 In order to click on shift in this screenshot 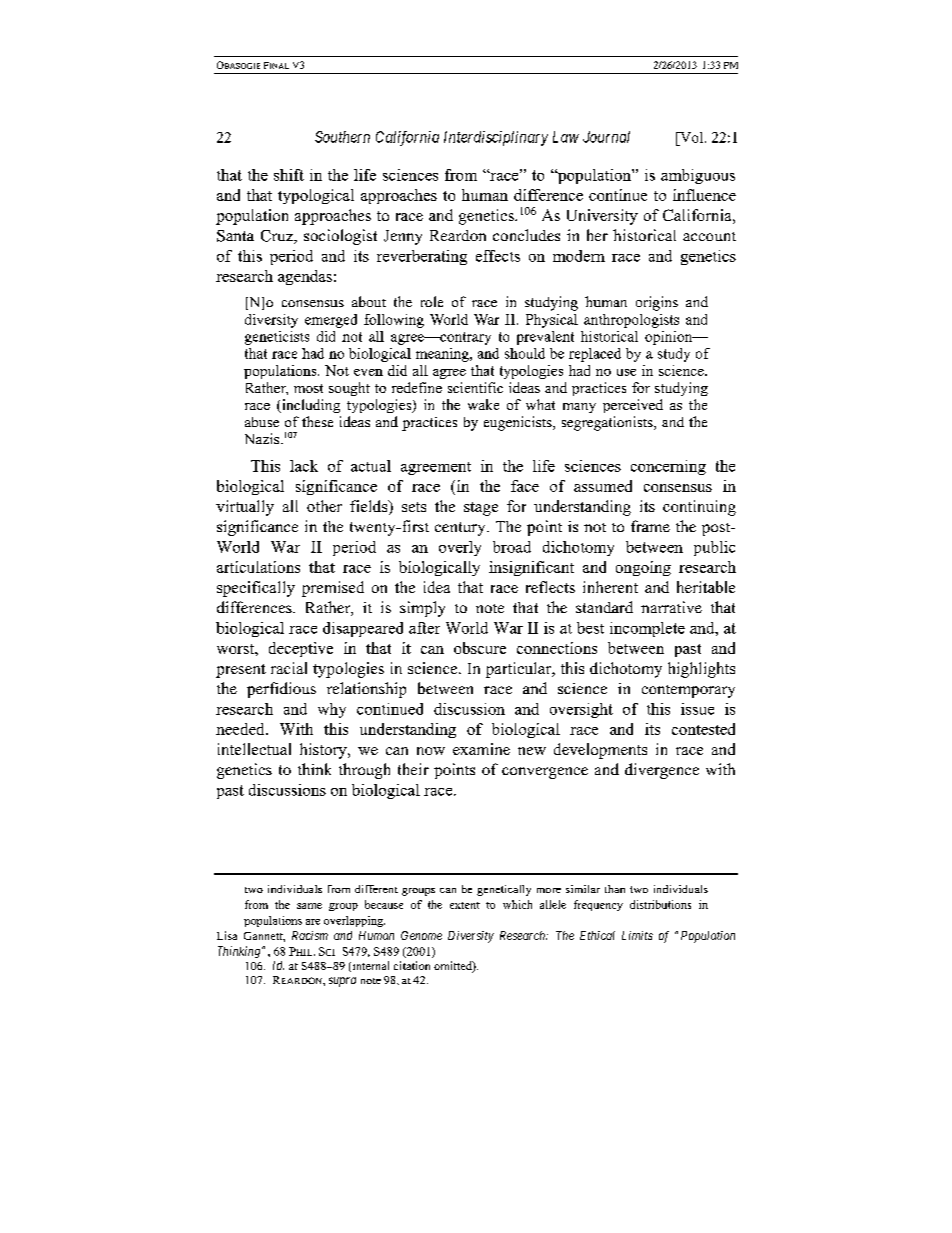, I will do `click(289, 175)`.
